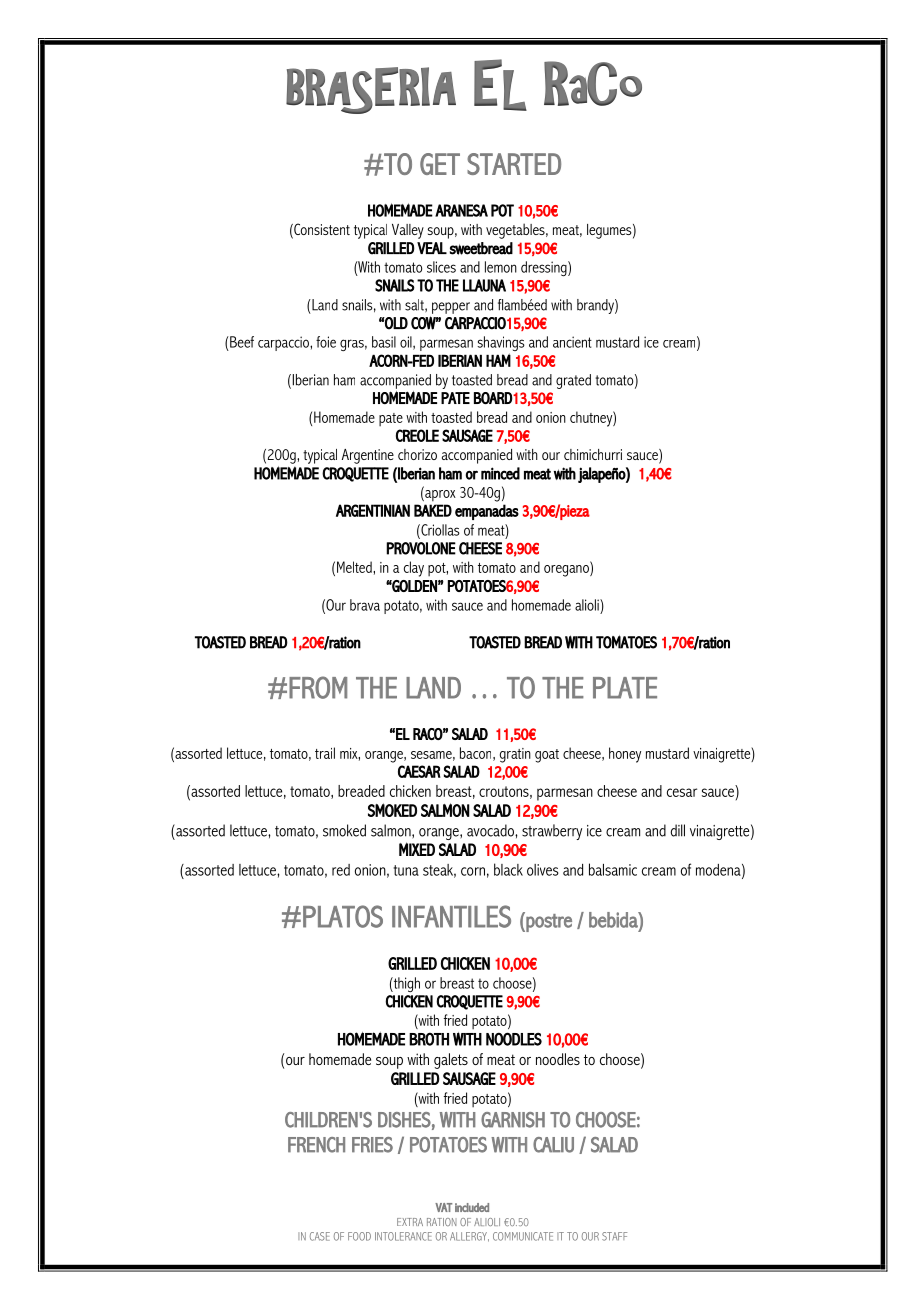 The image size is (924, 1308). I want to click on black, so click(508, 869).
